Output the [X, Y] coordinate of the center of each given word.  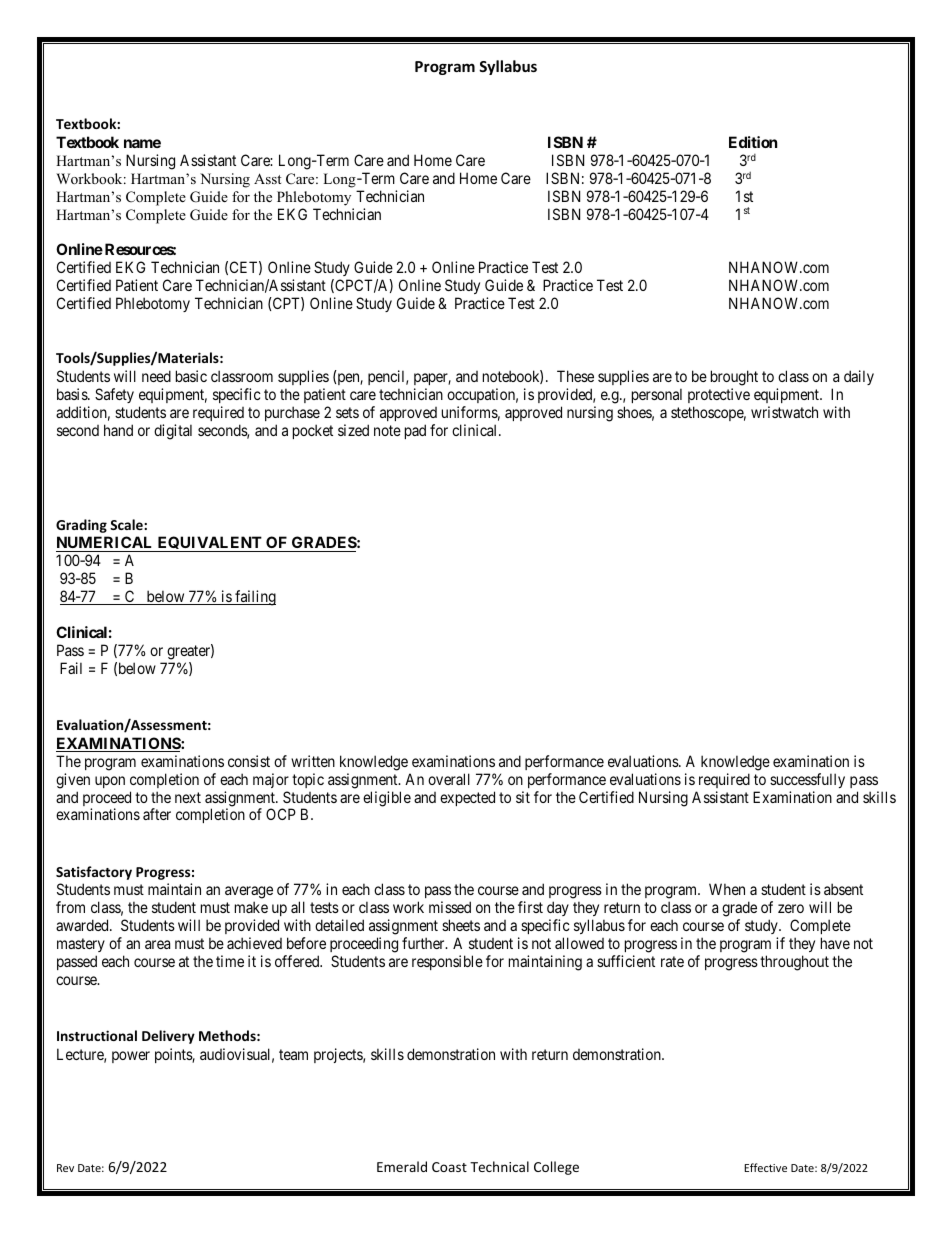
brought [734, 378]
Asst [267, 178]
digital [173, 432]
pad [415, 431]
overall [449, 779]
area [157, 944]
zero [791, 908]
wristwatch [784, 412]
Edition [753, 142]
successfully [807, 780]
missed [450, 907]
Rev [65, 1168]
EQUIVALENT [209, 544]
